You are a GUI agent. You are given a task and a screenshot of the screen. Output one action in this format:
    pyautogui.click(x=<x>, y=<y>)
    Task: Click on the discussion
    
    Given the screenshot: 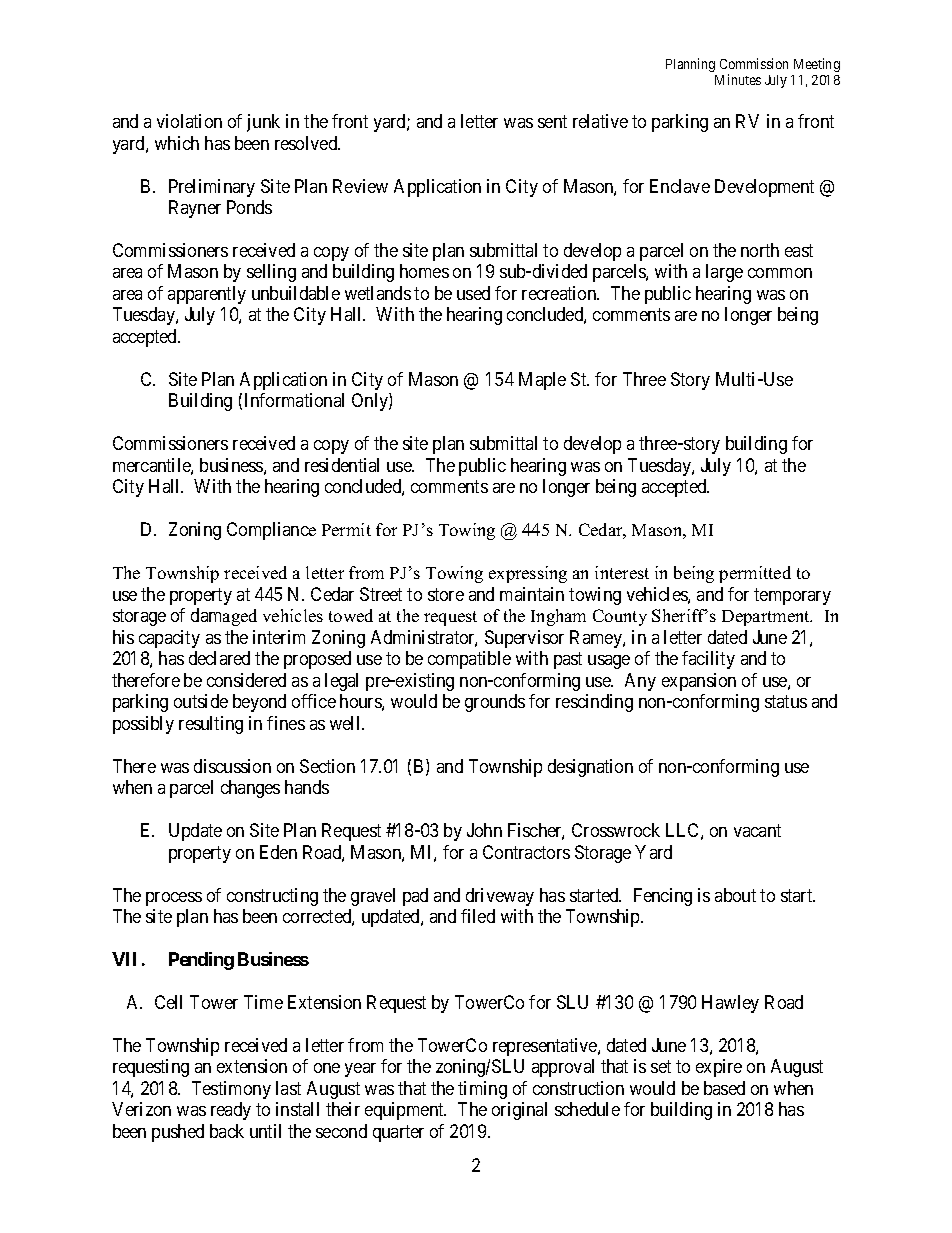 What is the action you would take?
    pyautogui.click(x=232, y=766)
